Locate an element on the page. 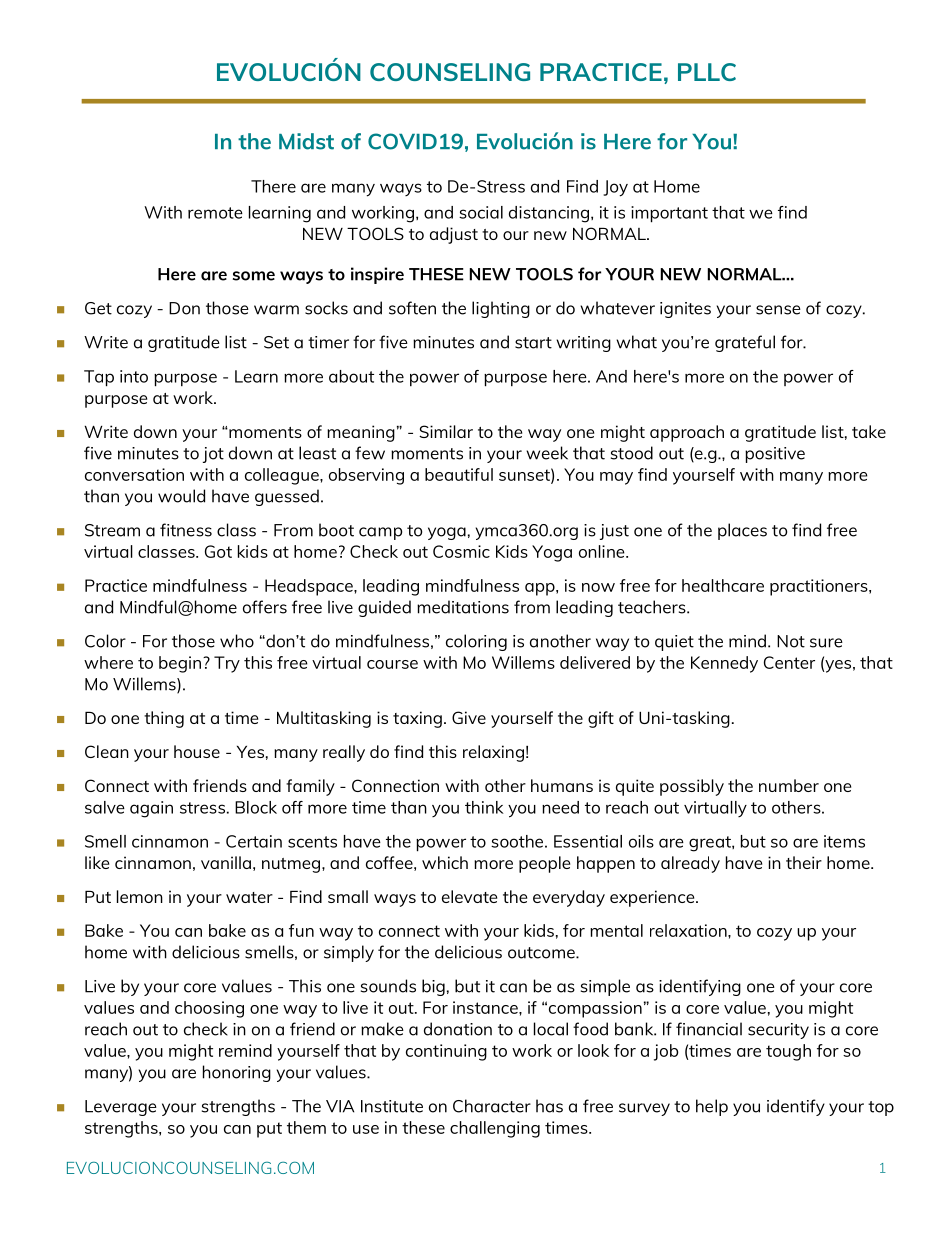 The width and height of the image is (952, 1233). number is located at coordinates (789, 785).
